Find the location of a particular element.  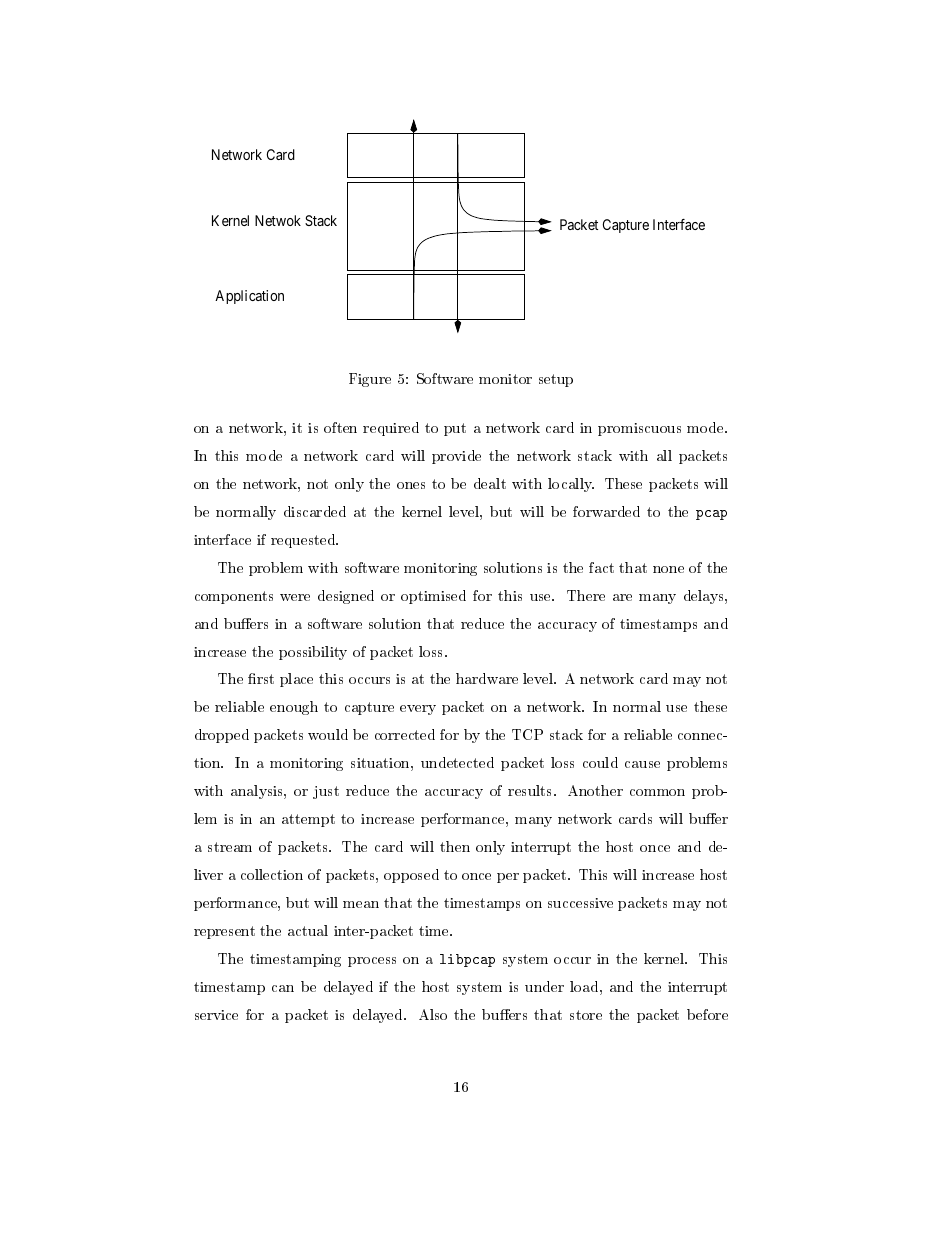

requested is located at coordinates (304, 541).
